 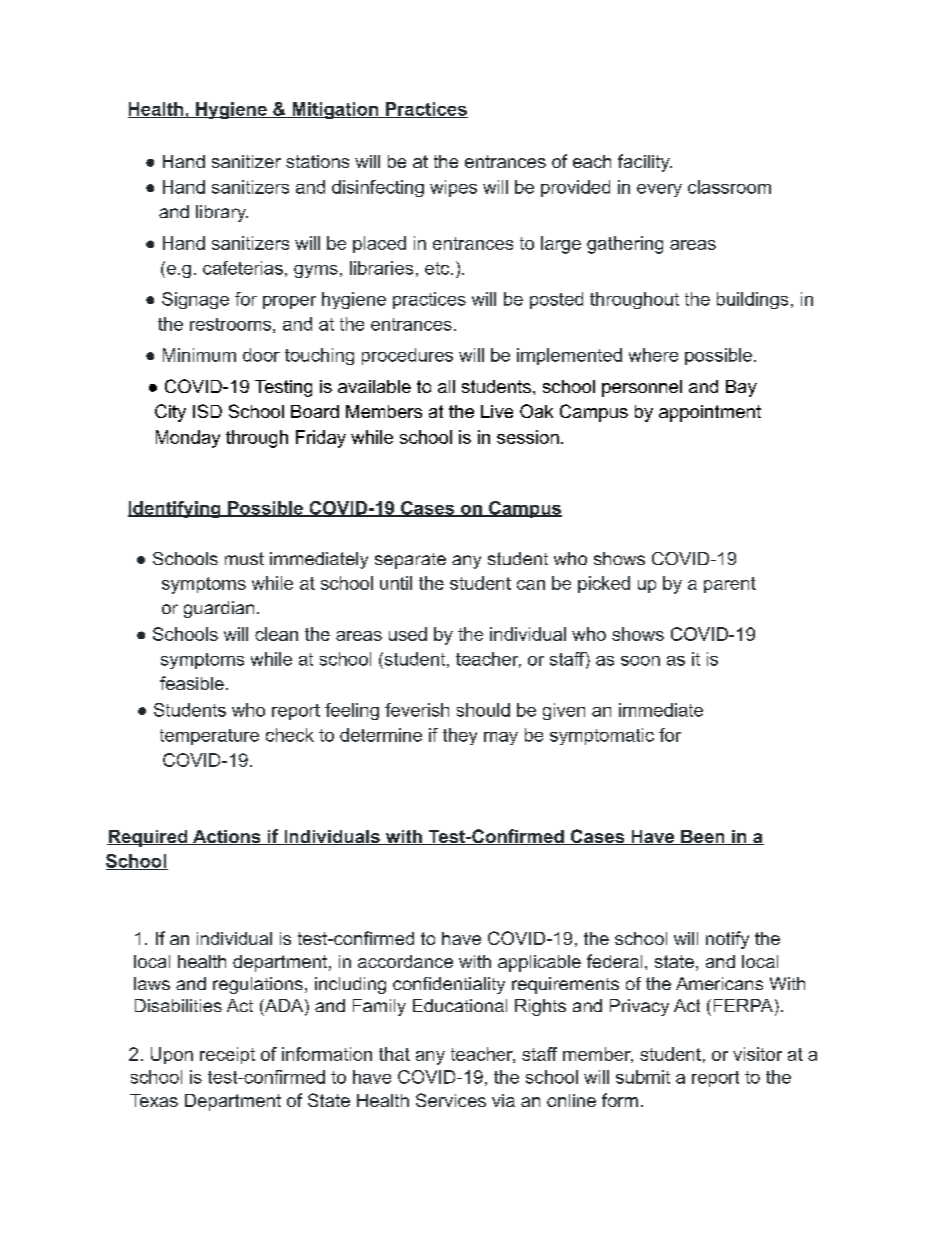 What do you see at coordinates (453, 188) in the page?
I see `wipes` at bounding box center [453, 188].
